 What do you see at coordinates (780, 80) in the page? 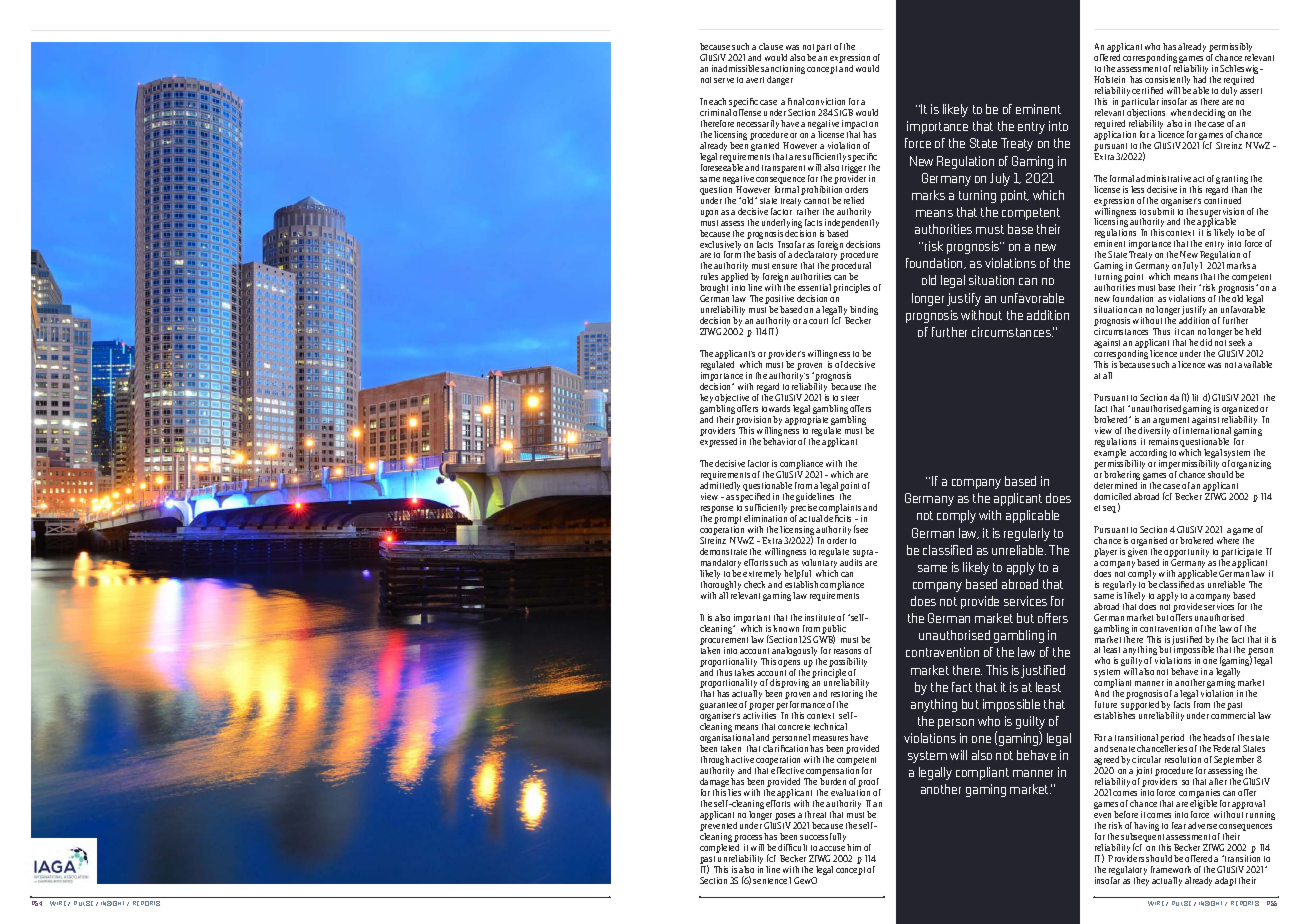
I see `danger` at bounding box center [780, 80].
